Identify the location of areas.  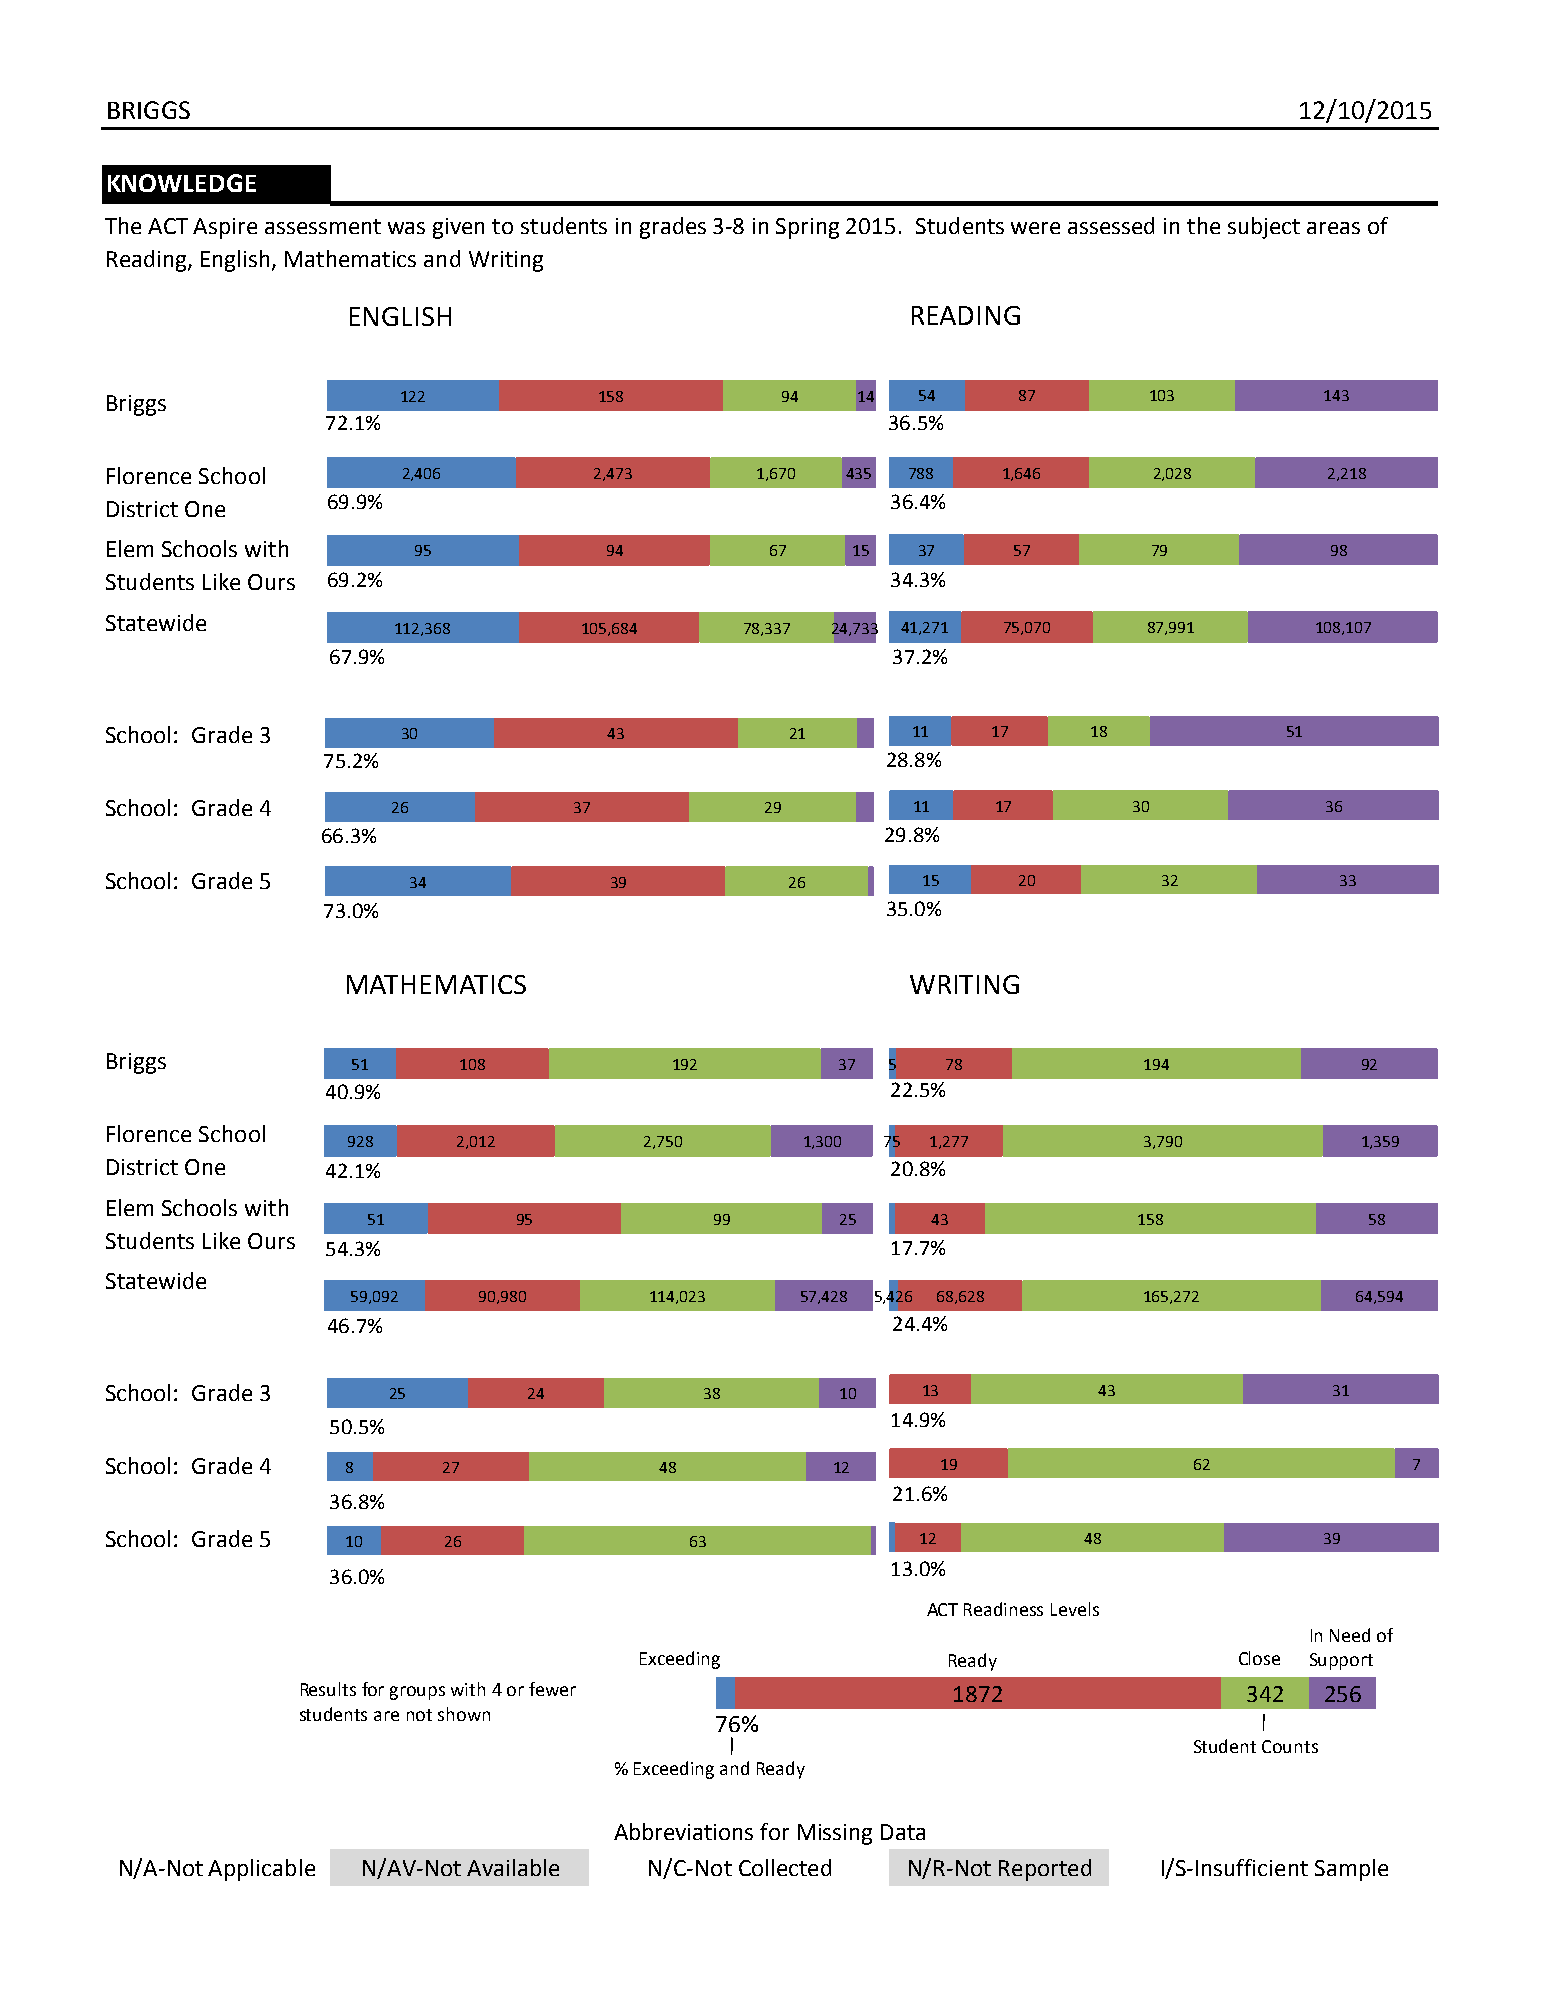
(1333, 228).
